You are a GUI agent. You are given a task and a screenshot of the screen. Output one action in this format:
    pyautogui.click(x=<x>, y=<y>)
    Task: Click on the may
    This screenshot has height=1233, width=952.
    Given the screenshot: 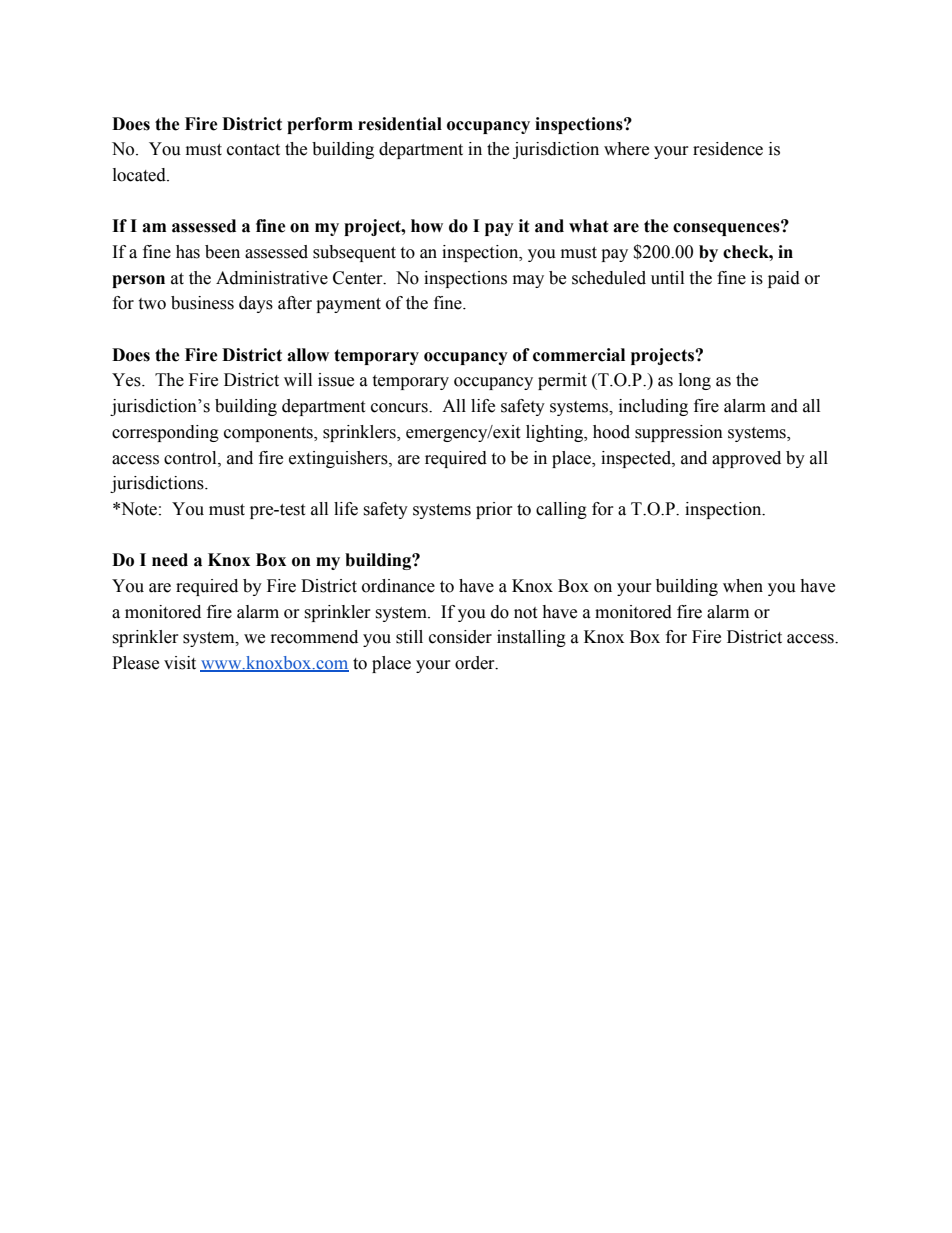 What is the action you would take?
    pyautogui.click(x=528, y=281)
